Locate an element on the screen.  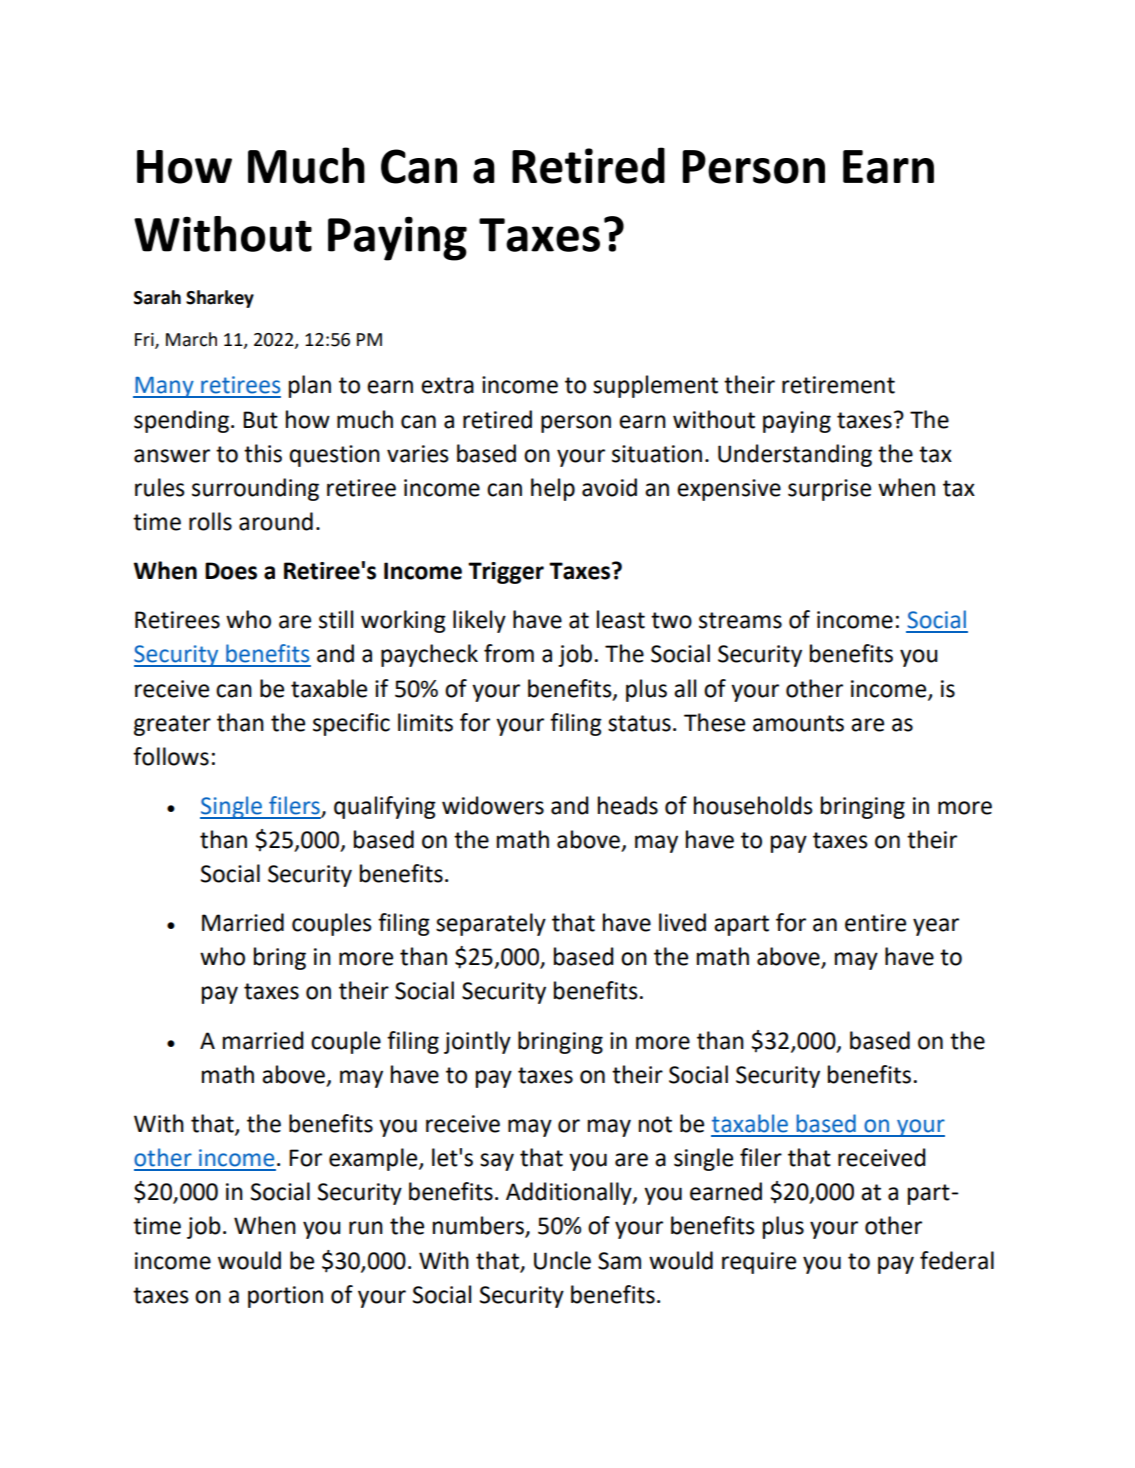
households is located at coordinates (753, 805).
